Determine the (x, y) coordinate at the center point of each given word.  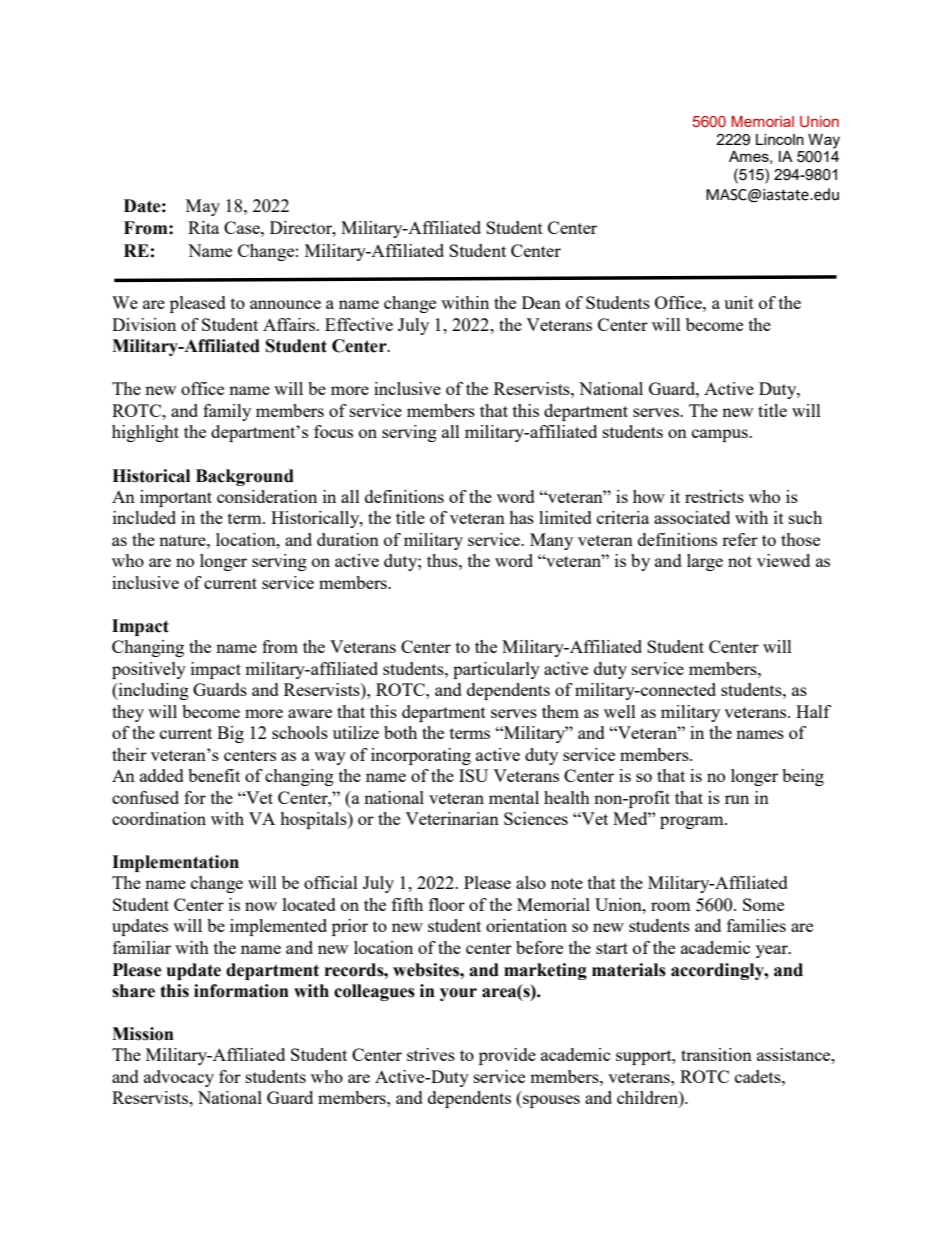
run (737, 799)
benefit (214, 775)
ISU (473, 775)
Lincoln (780, 139)
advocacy (179, 1078)
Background (245, 477)
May (203, 207)
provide (507, 1056)
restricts (714, 496)
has (521, 517)
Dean (541, 302)
